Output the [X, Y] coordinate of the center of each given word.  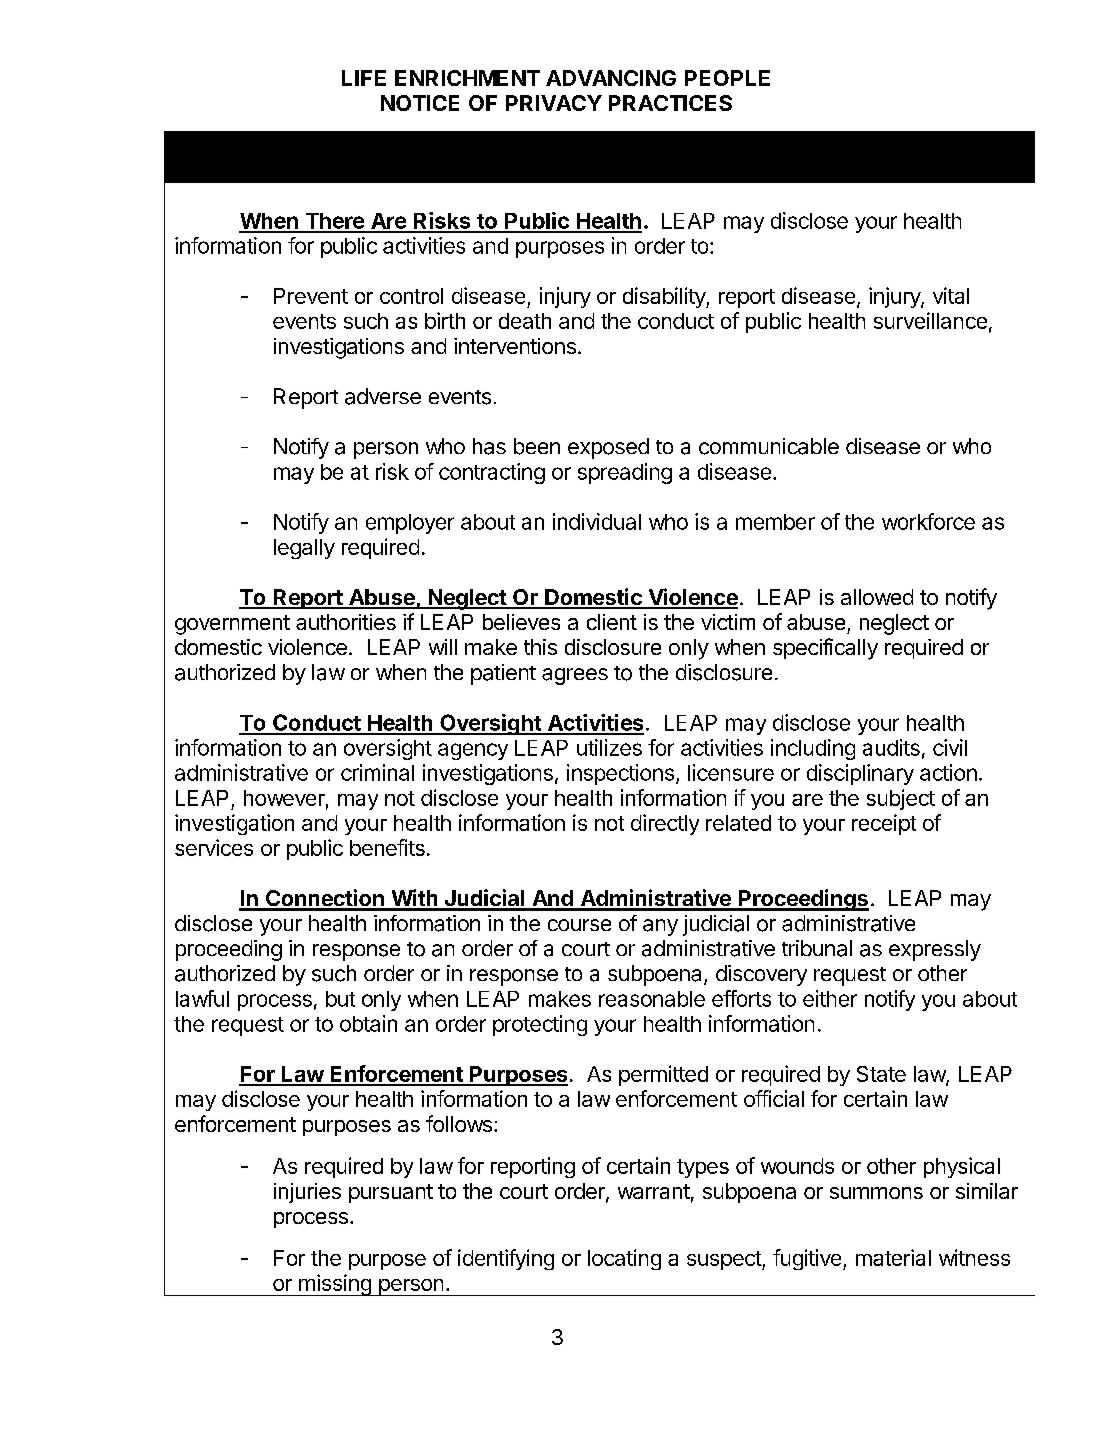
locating [624, 1259]
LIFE [364, 78]
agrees [575, 676]
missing [335, 1285]
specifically [825, 649]
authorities [346, 622]
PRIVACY [554, 103]
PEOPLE [727, 78]
